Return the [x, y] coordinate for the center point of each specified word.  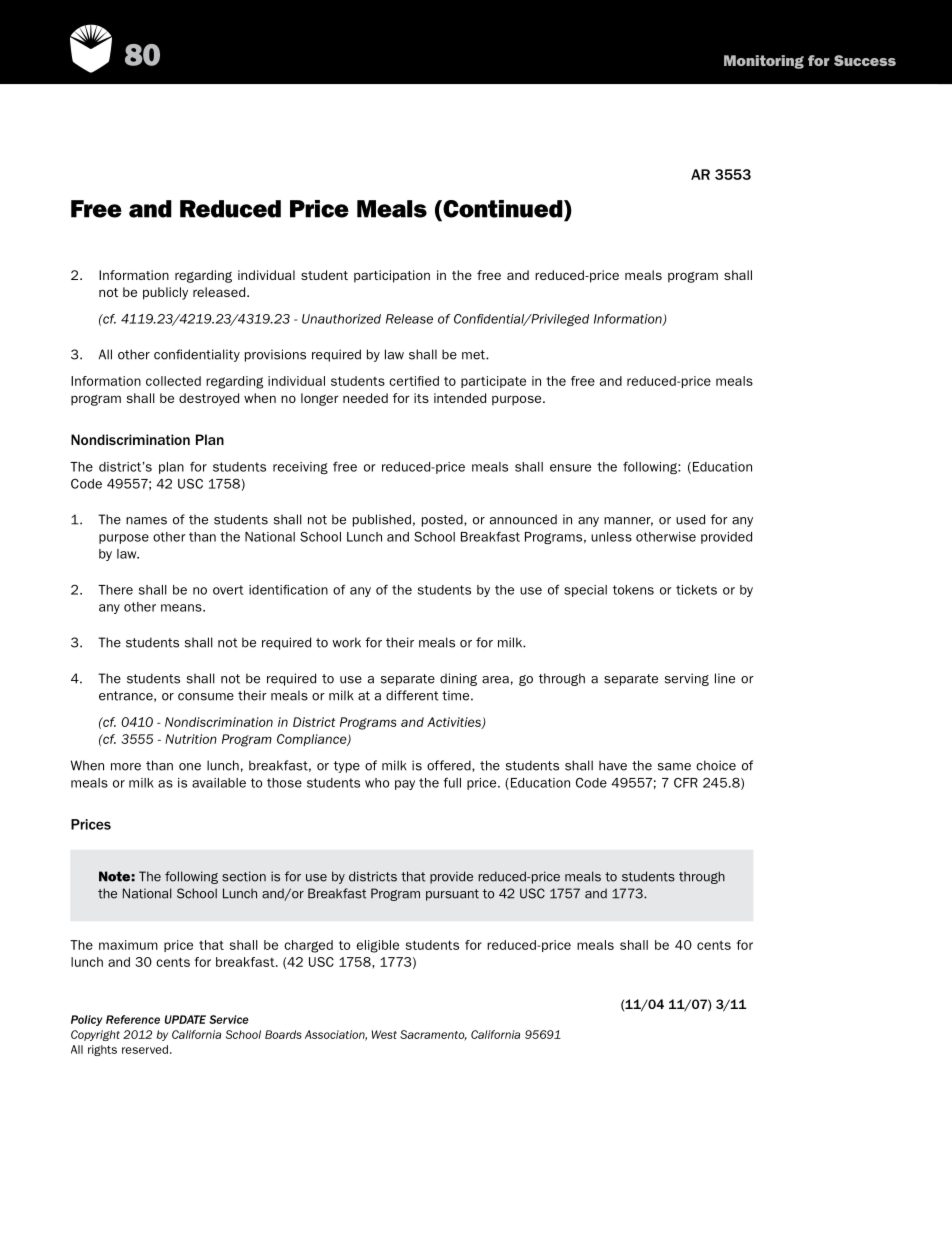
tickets [696, 590]
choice [716, 765]
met [474, 355]
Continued [503, 210]
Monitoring [764, 62]
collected [173, 381]
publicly [165, 293]
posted [443, 520]
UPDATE [185, 1019]
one [190, 767]
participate [493, 382]
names [146, 521]
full [452, 782]
